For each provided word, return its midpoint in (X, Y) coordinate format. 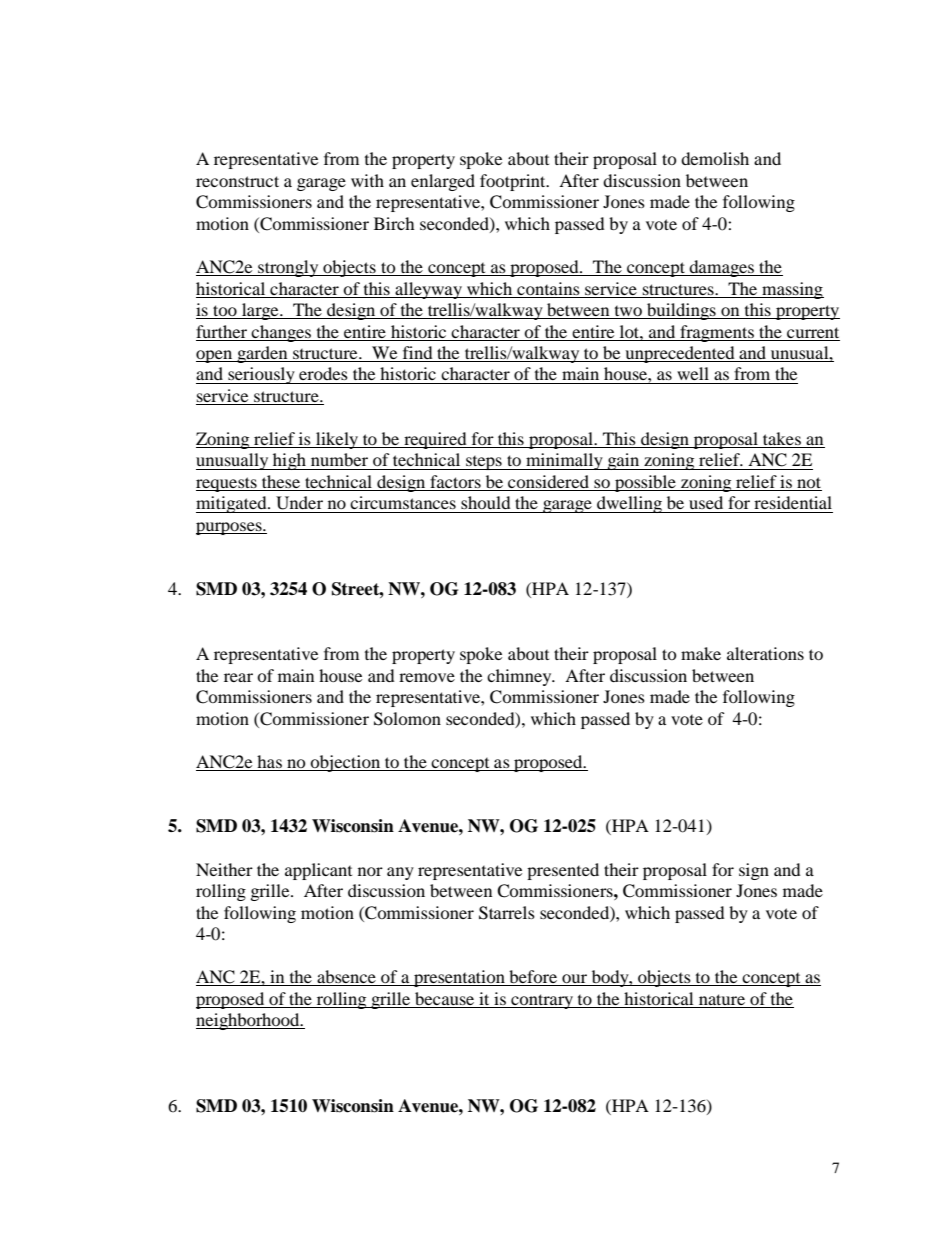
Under (299, 503)
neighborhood (249, 1021)
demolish (715, 158)
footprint (514, 182)
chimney (520, 677)
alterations (765, 653)
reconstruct (237, 181)
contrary (542, 1001)
